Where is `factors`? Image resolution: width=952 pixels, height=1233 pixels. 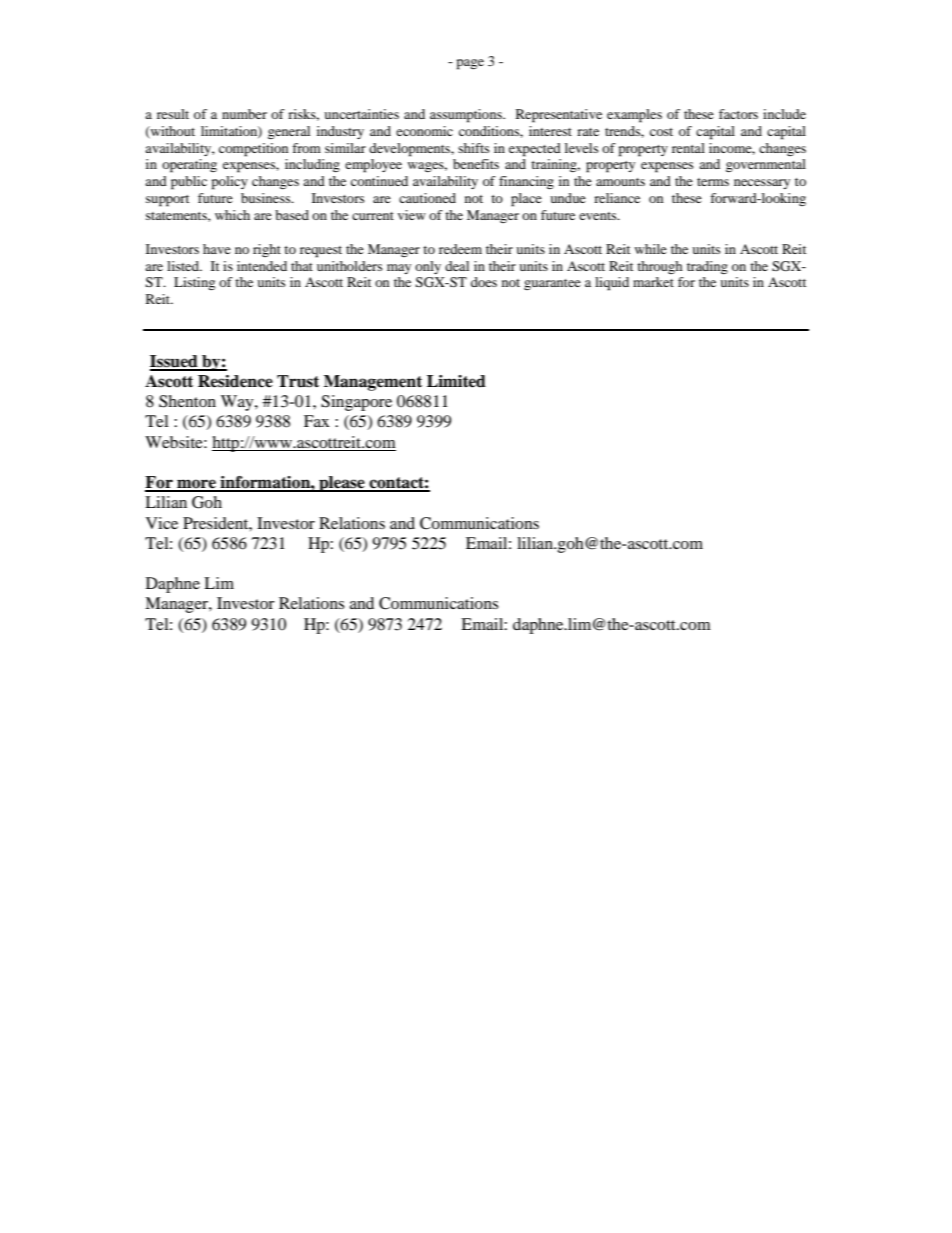 factors is located at coordinates (738, 114).
